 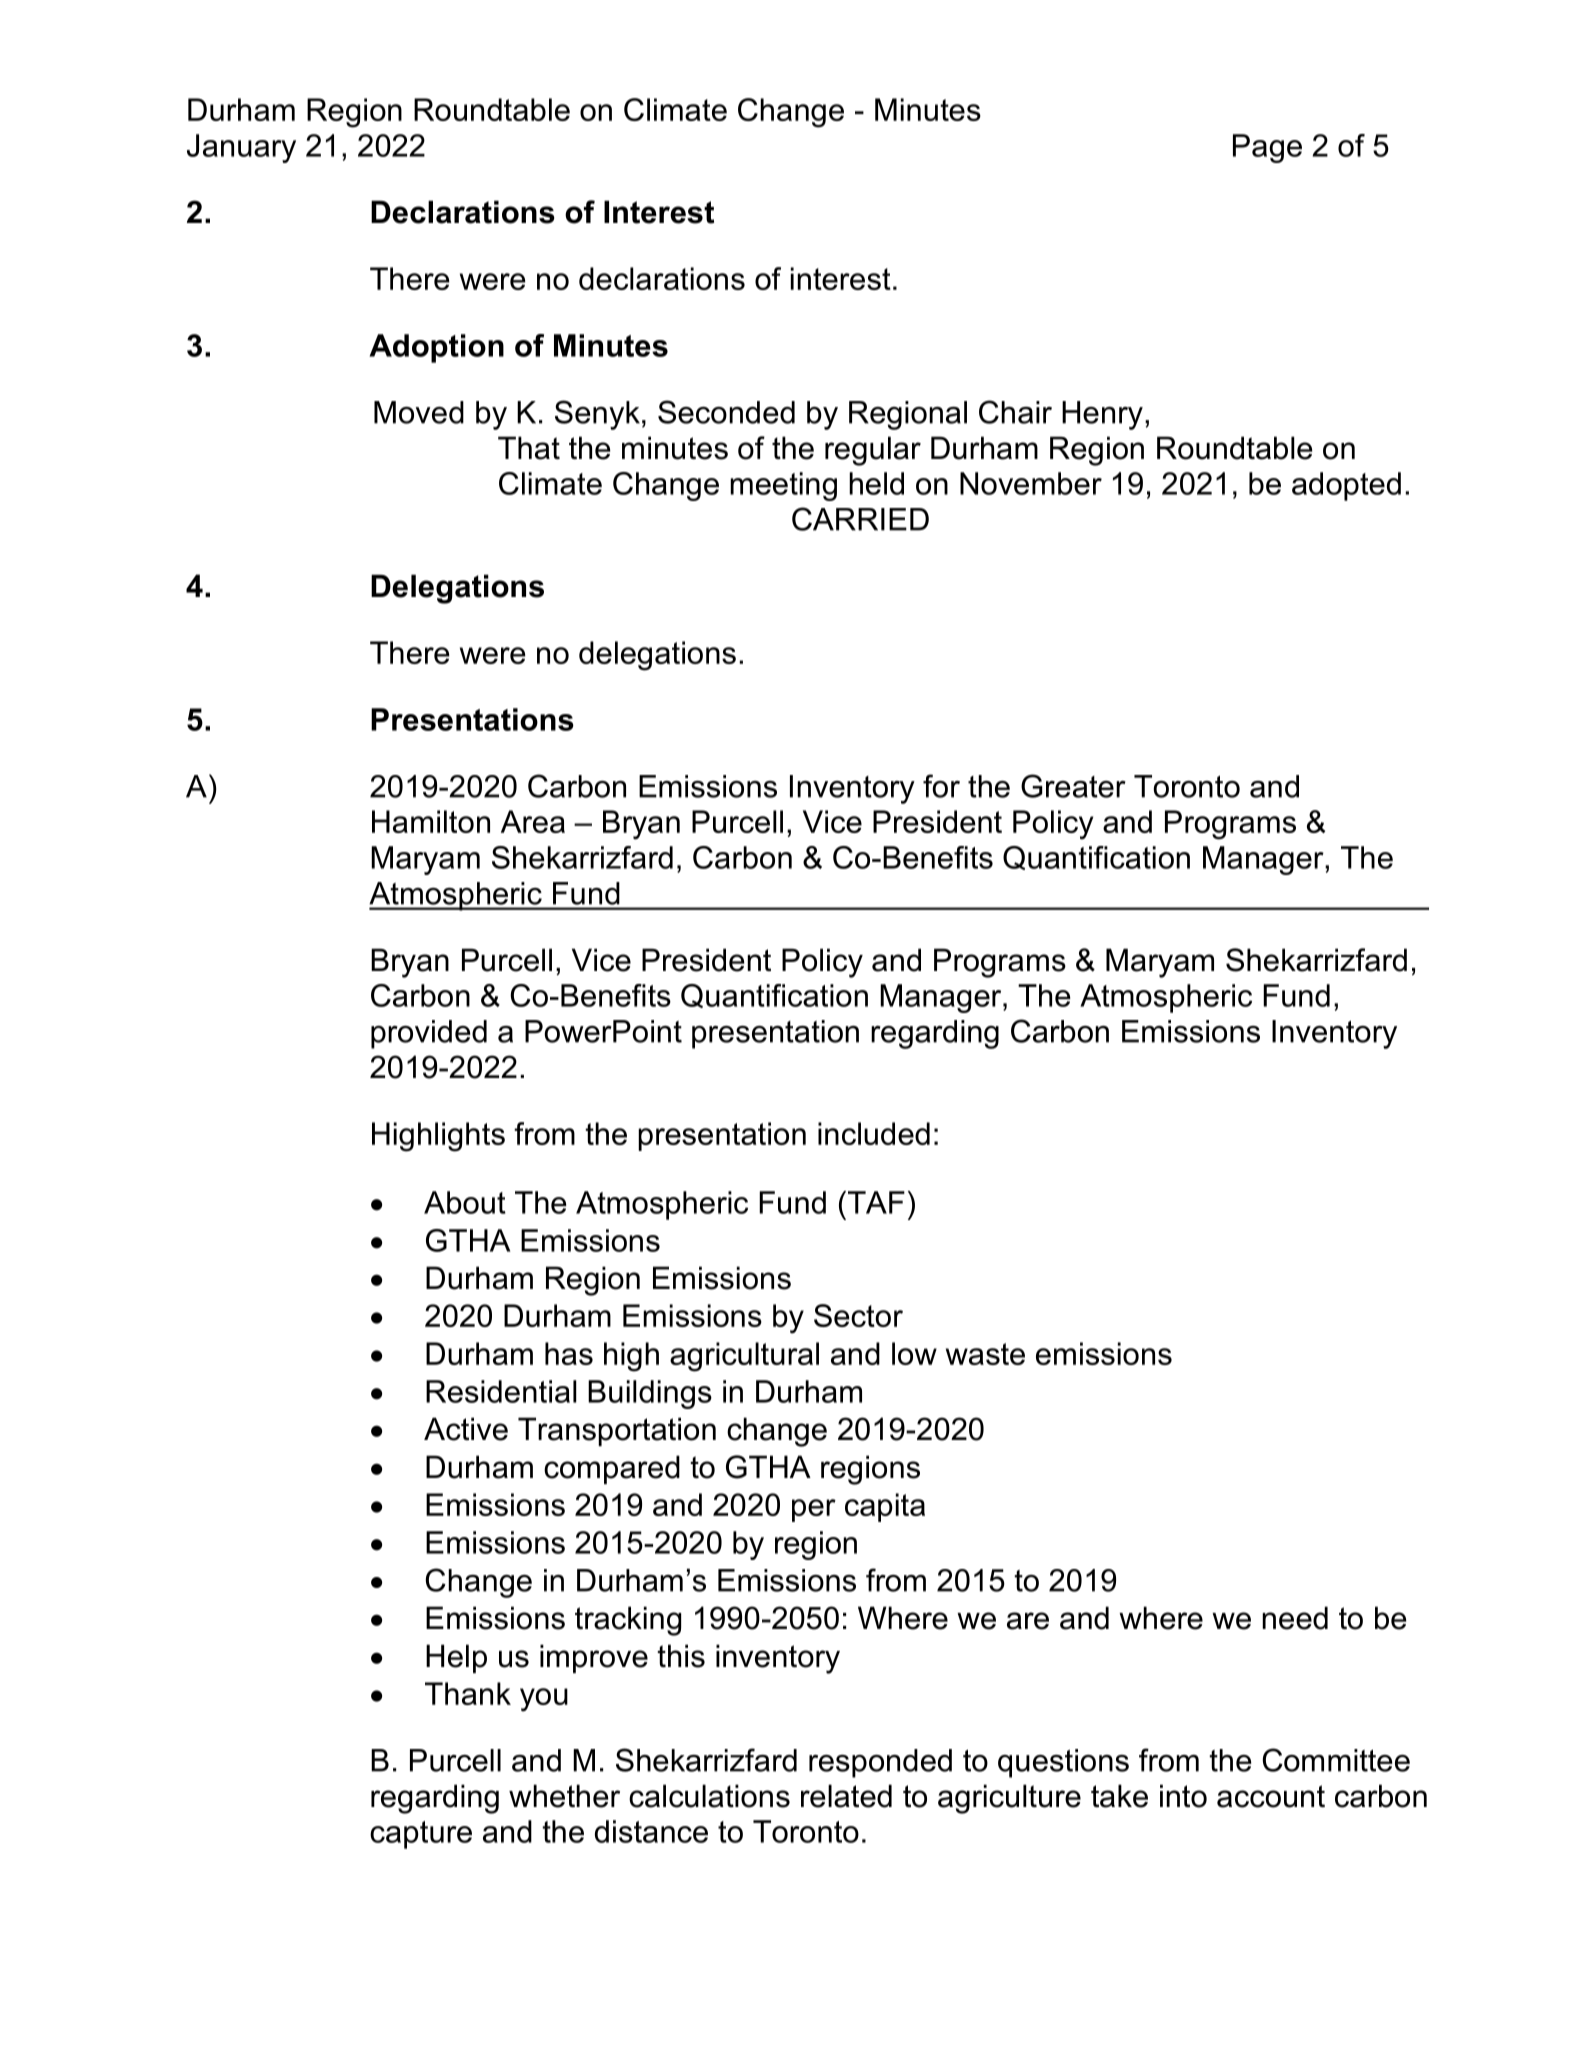 What do you see at coordinates (860, 519) in the document?
I see `CARRIED` at bounding box center [860, 519].
